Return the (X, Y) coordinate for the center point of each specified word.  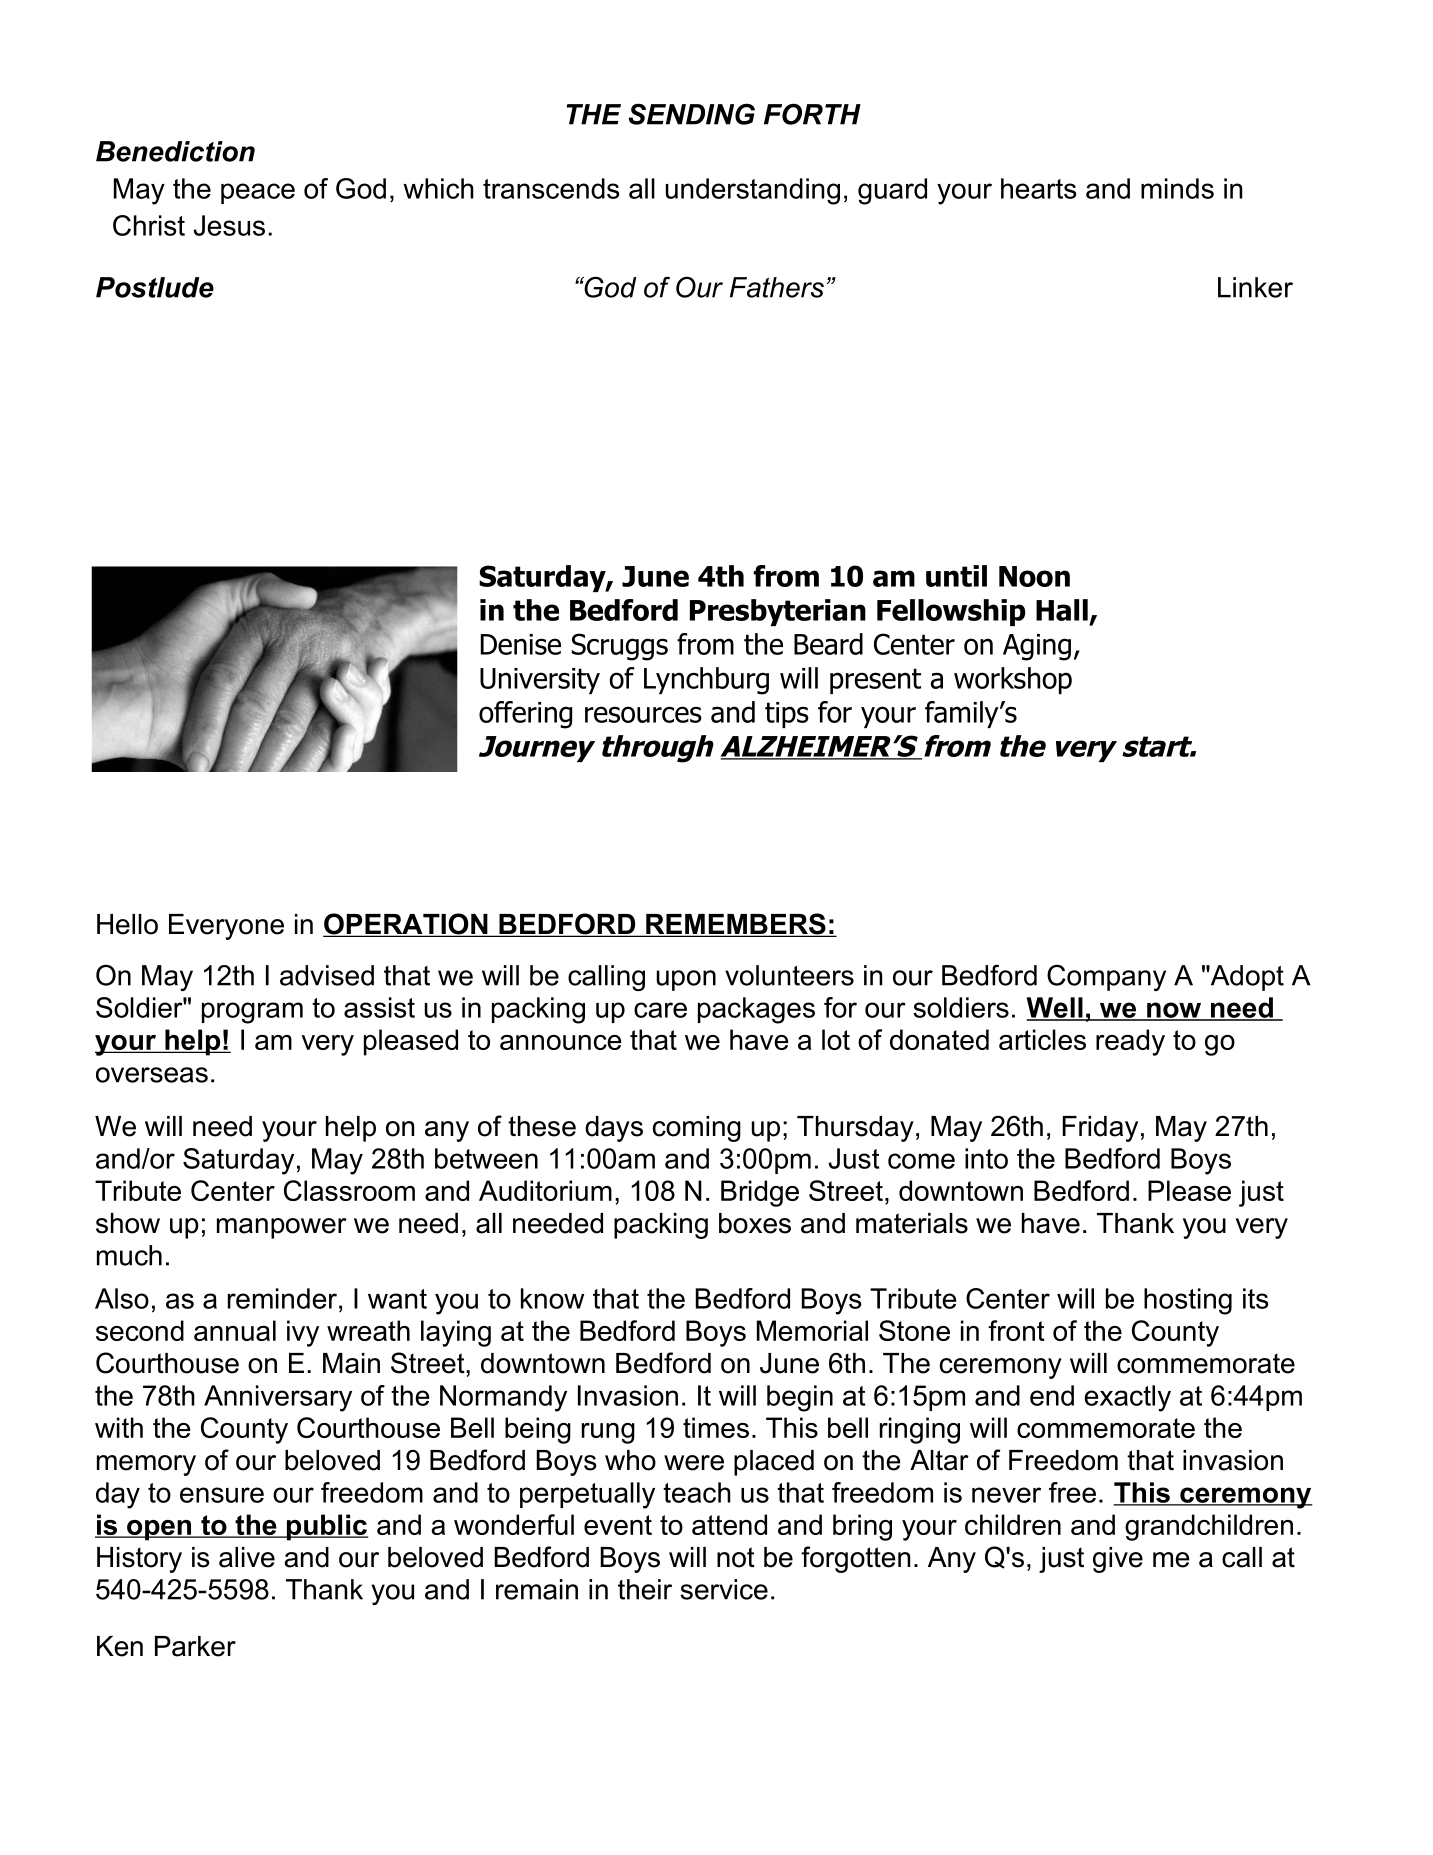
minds (1177, 188)
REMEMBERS (736, 925)
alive (247, 1557)
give (1118, 1560)
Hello (127, 924)
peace (258, 193)
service (724, 1589)
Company (1106, 977)
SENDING (691, 114)
